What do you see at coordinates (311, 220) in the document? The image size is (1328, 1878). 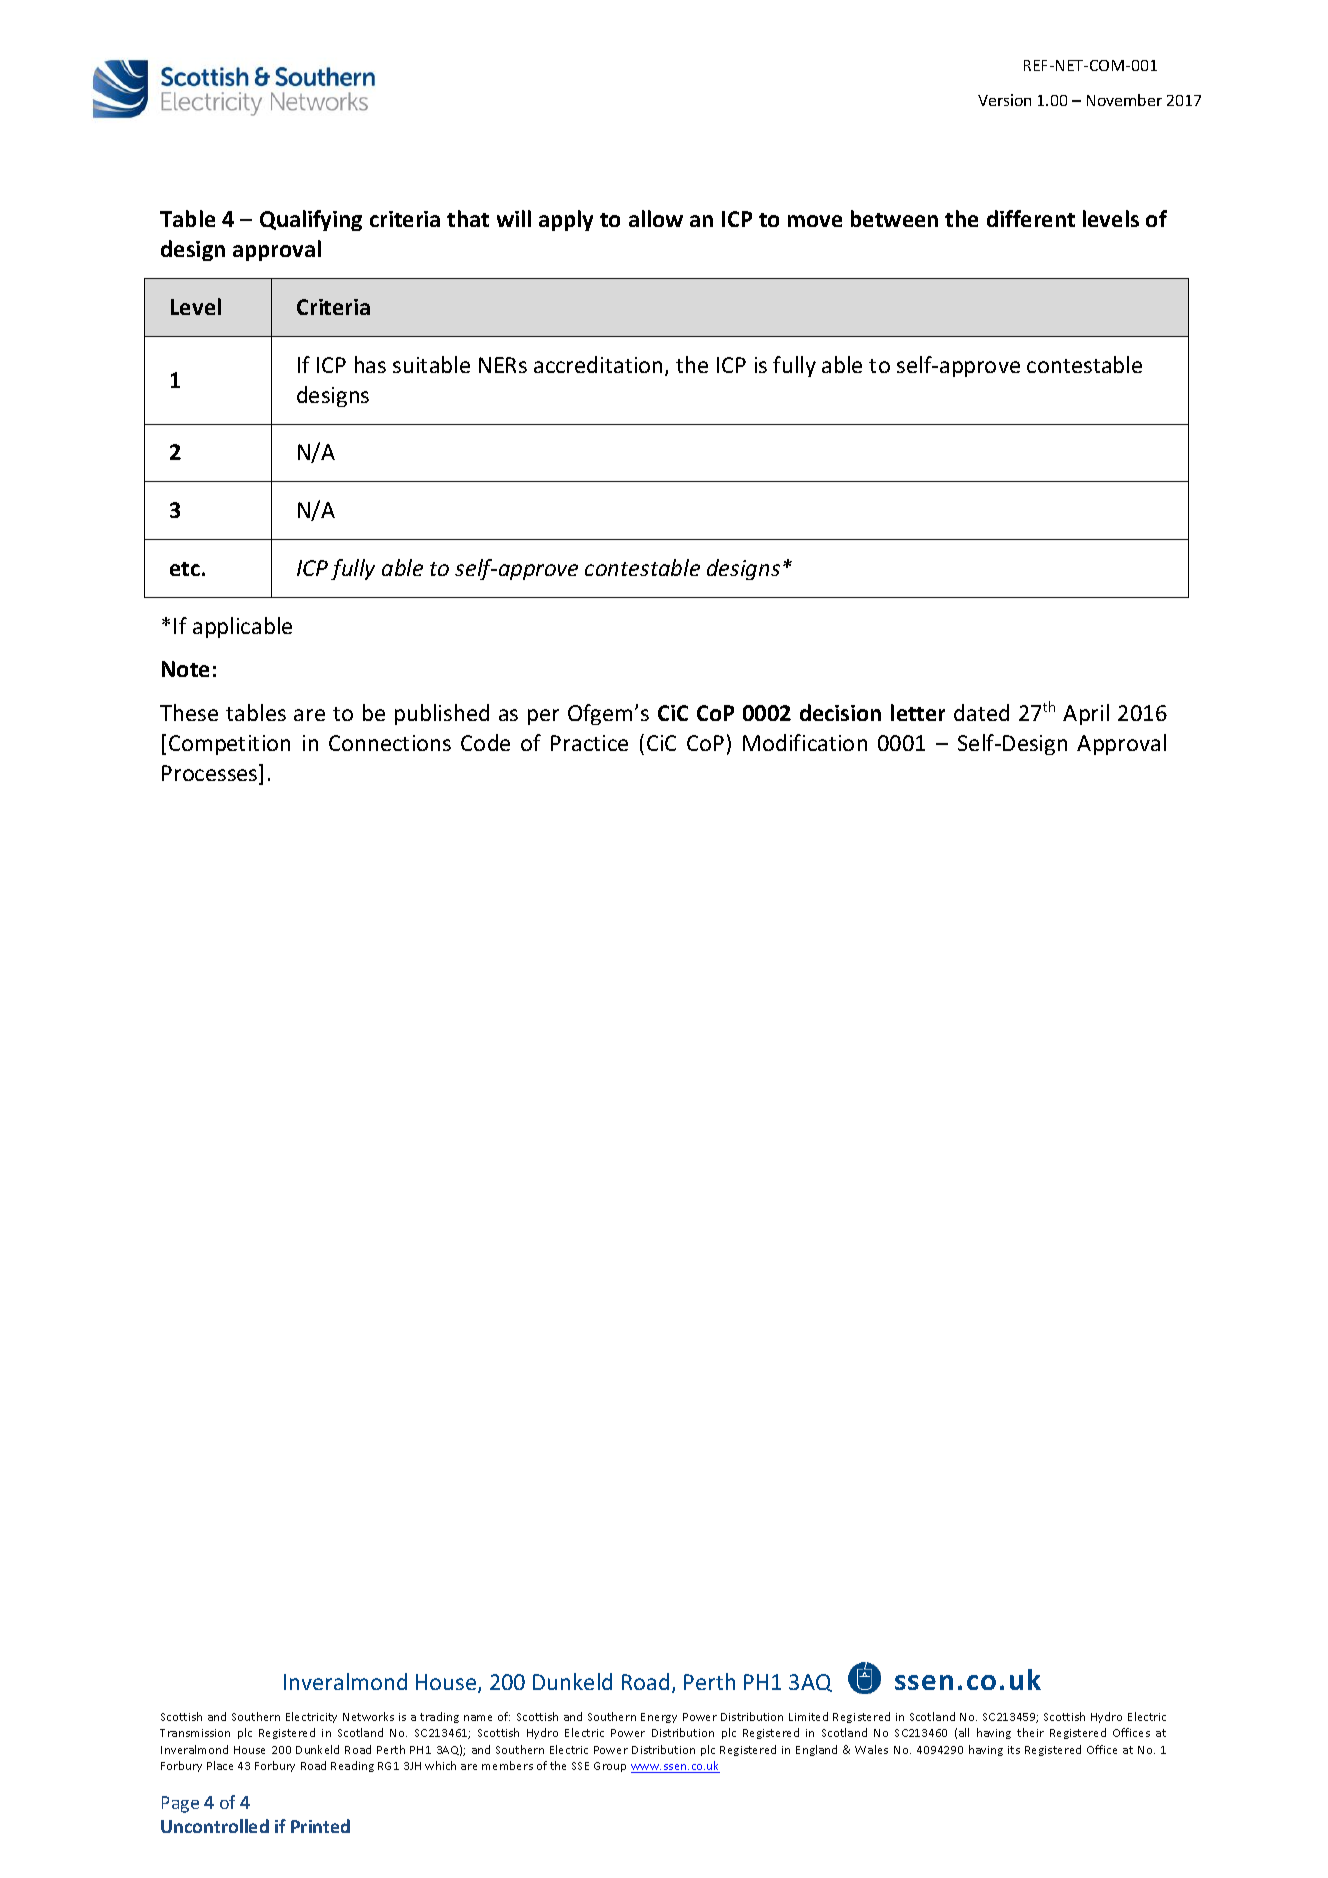 I see `Qualifying` at bounding box center [311, 220].
